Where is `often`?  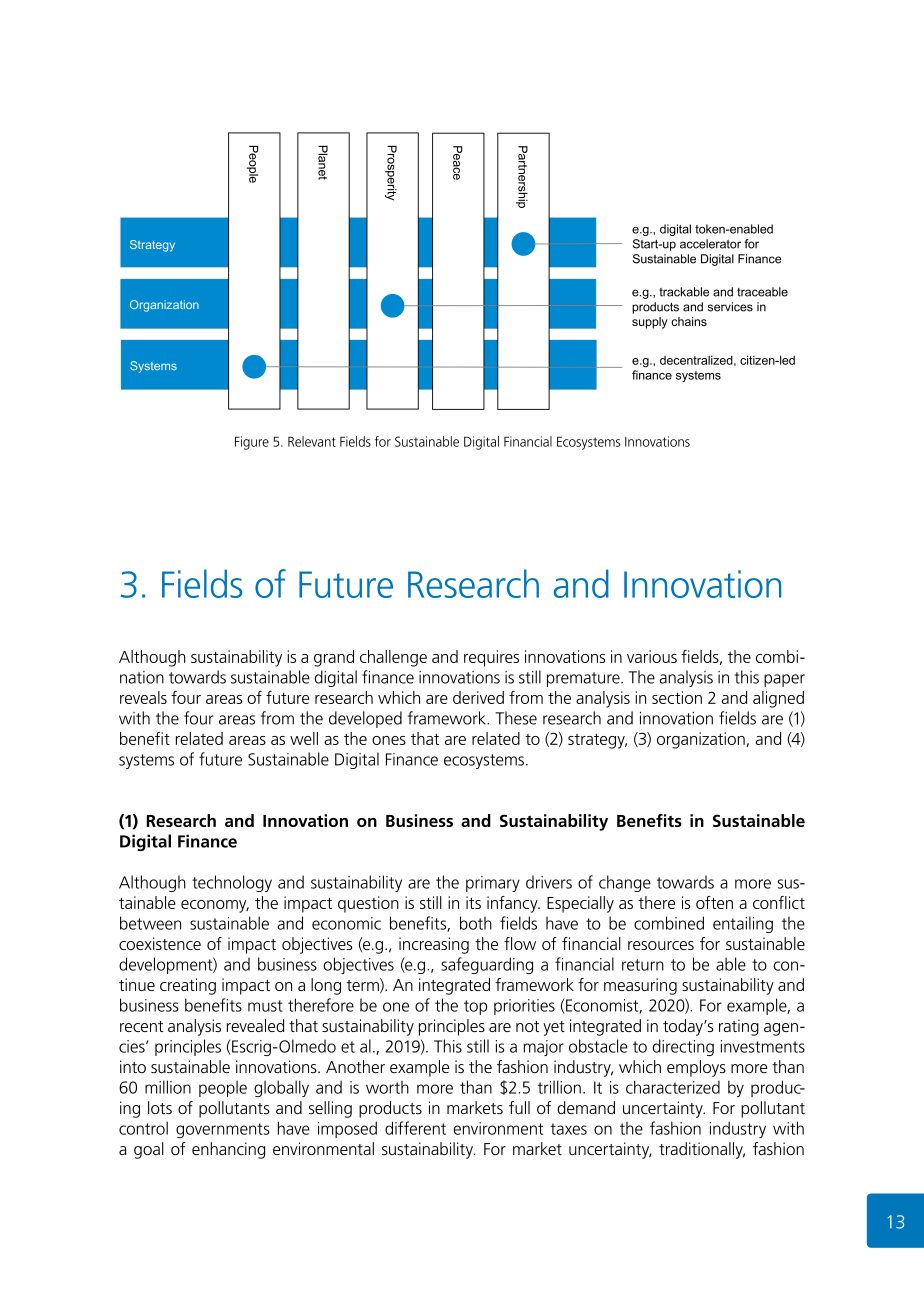 often is located at coordinates (714, 902).
